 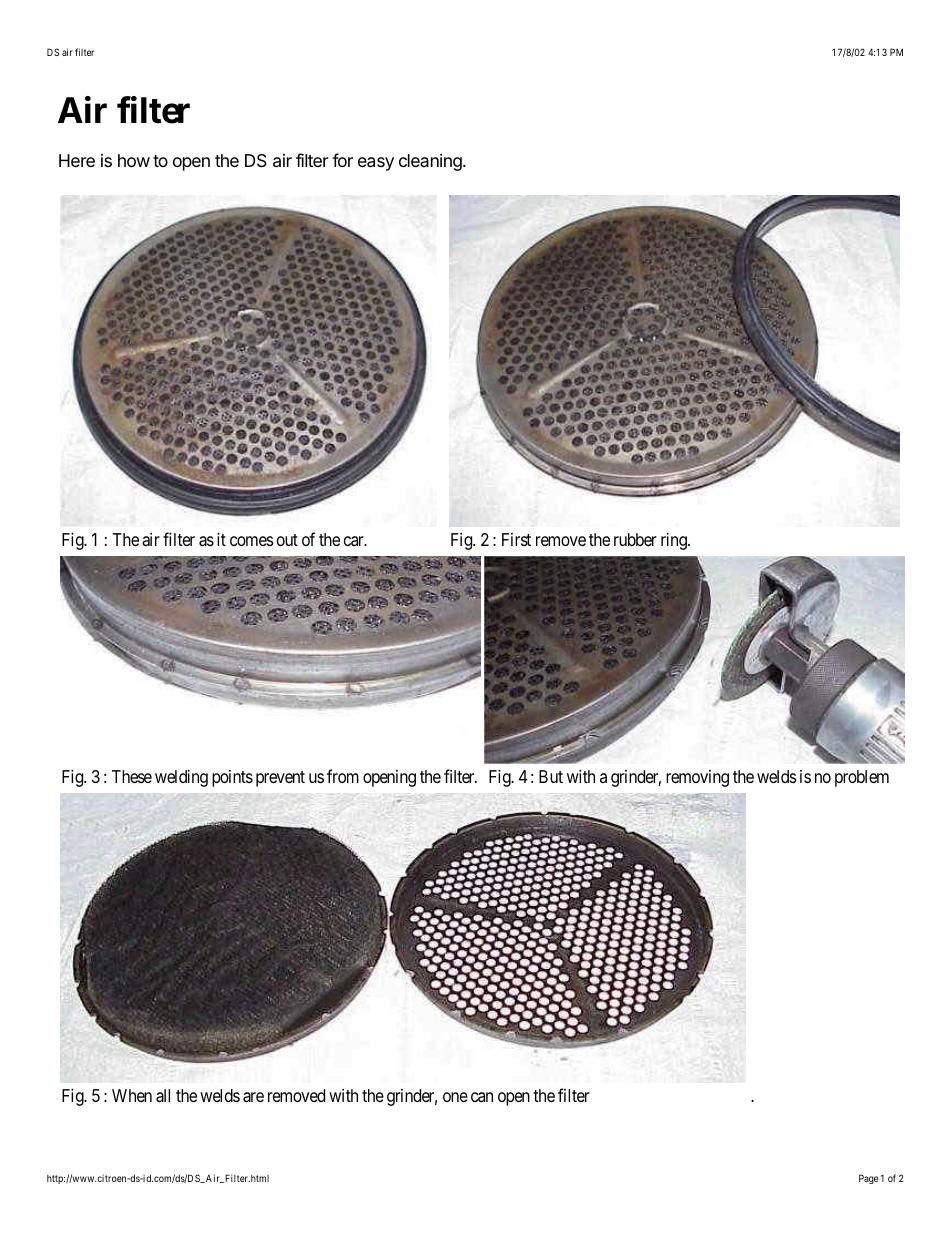 I want to click on problem, so click(x=862, y=778).
